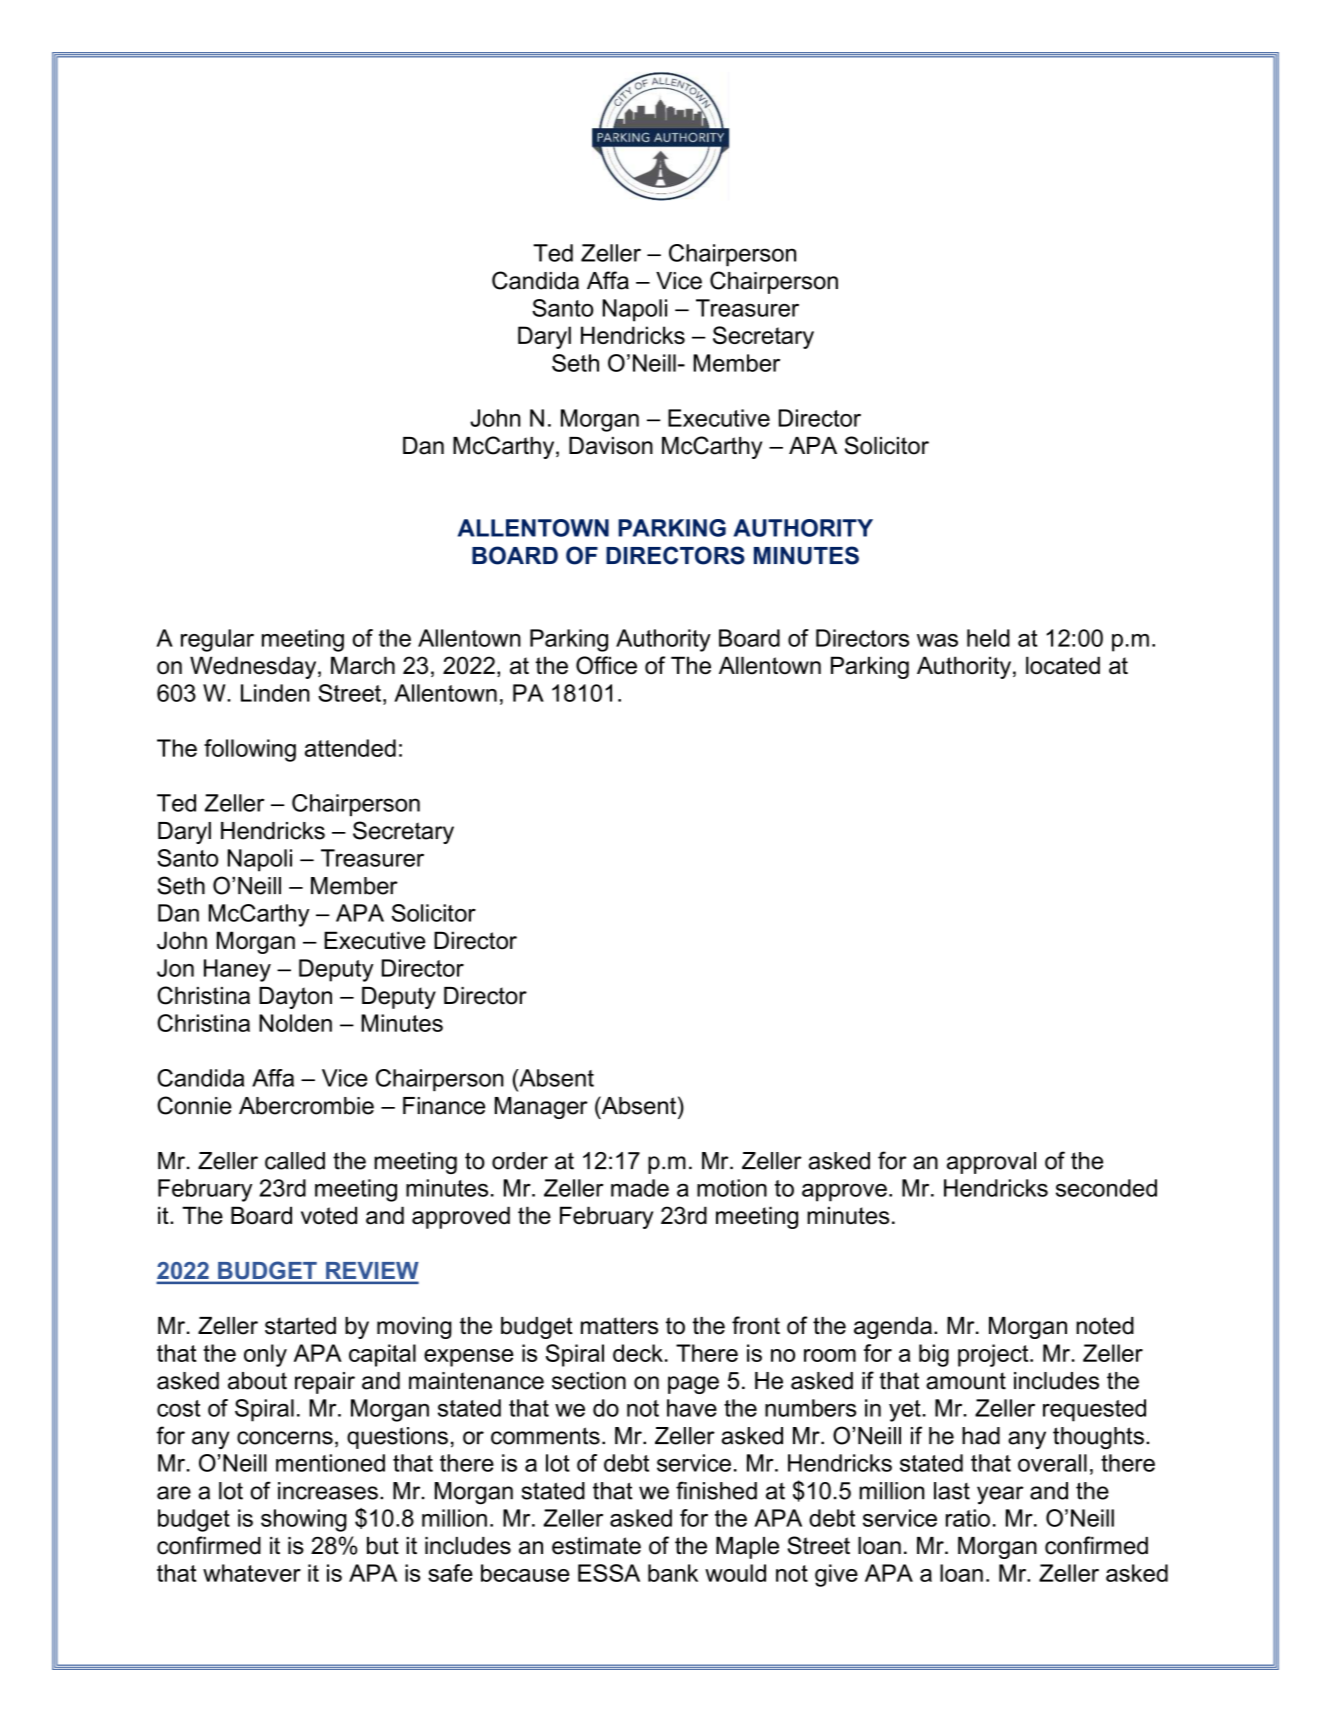 The image size is (1331, 1722). Describe the element at coordinates (988, 638) in the screenshot. I see `held` at that location.
